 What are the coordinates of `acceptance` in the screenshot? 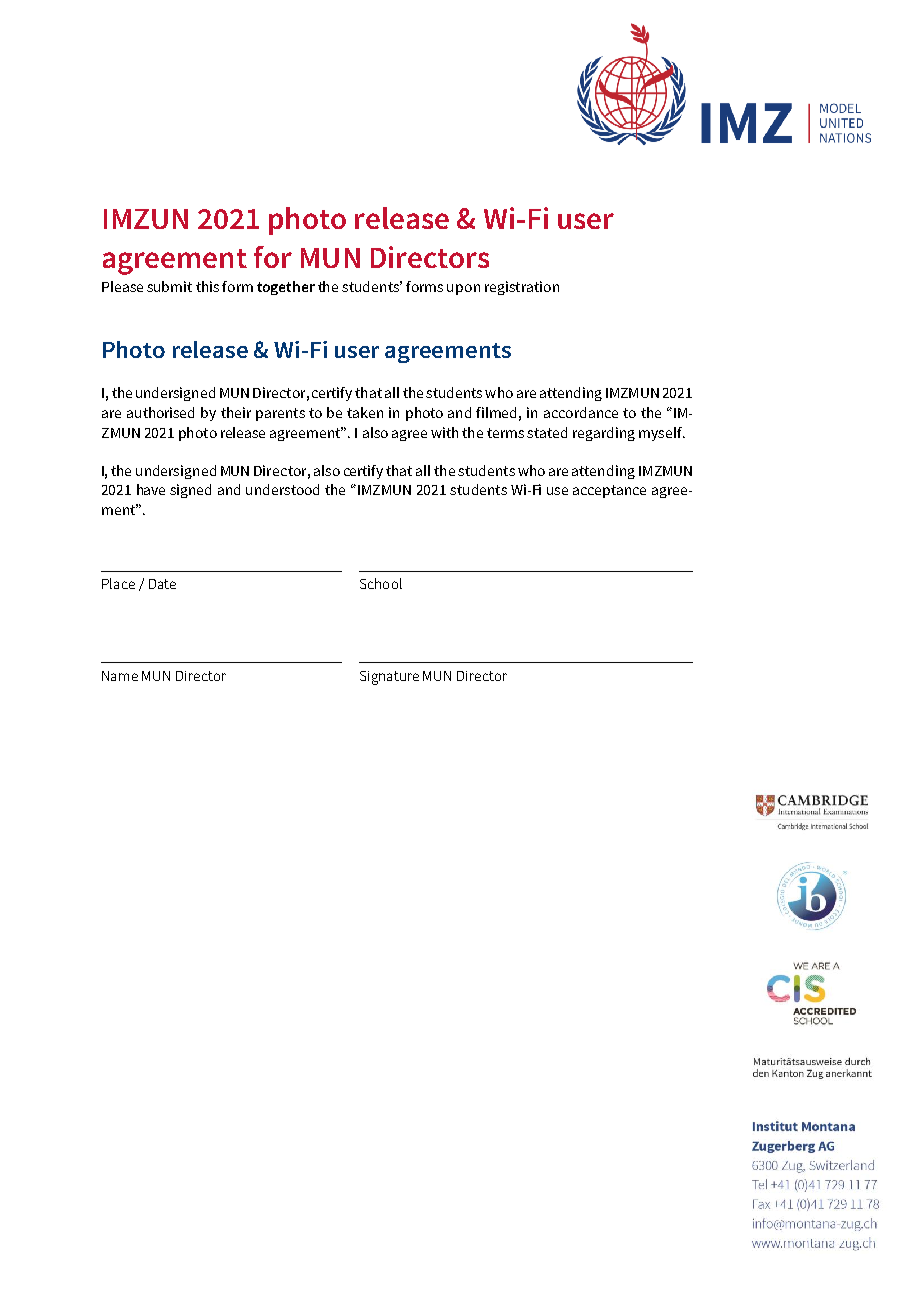 It's located at (609, 491).
